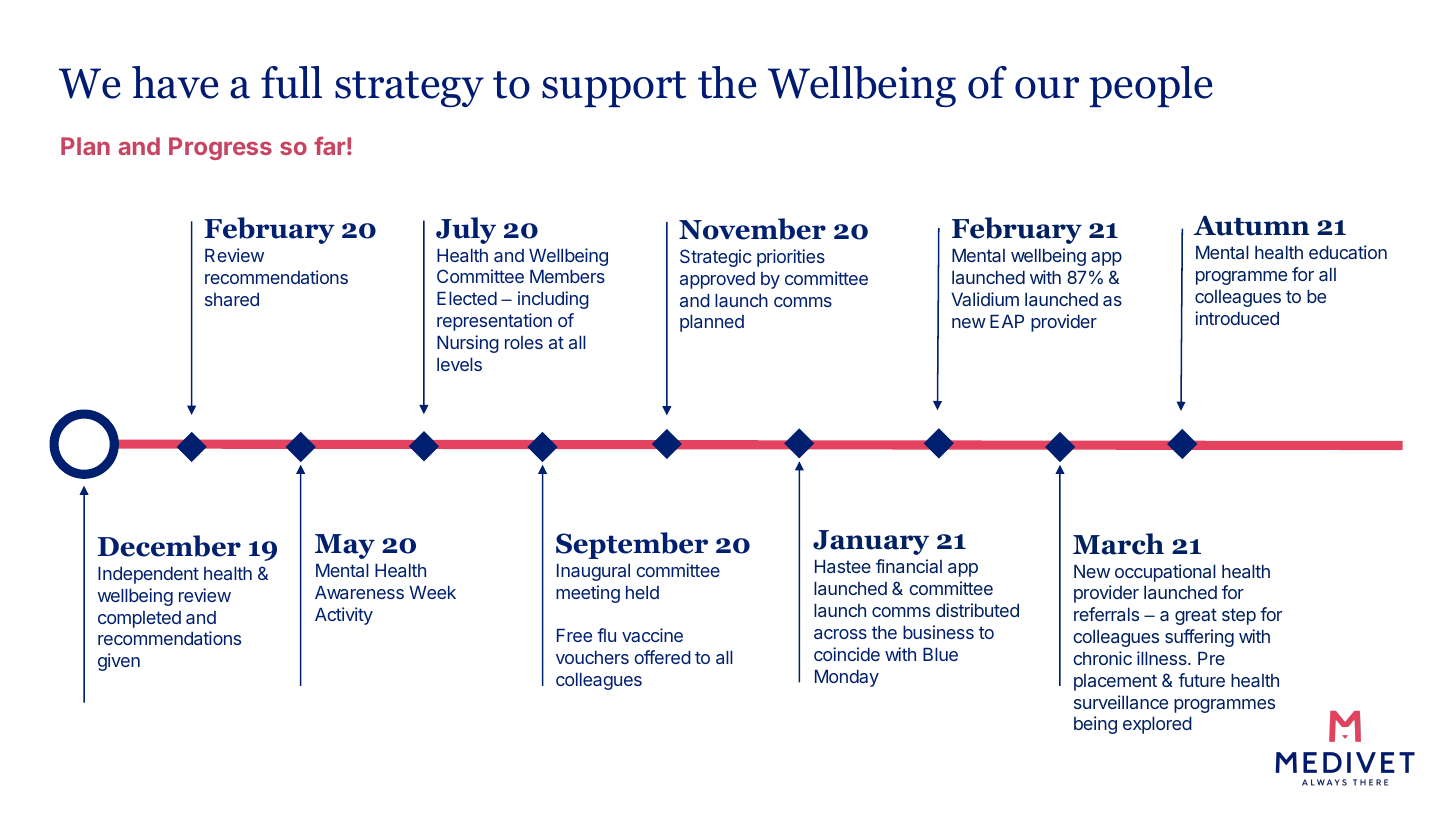  Describe the element at coordinates (847, 678) in the image. I see `Monday` at that location.
